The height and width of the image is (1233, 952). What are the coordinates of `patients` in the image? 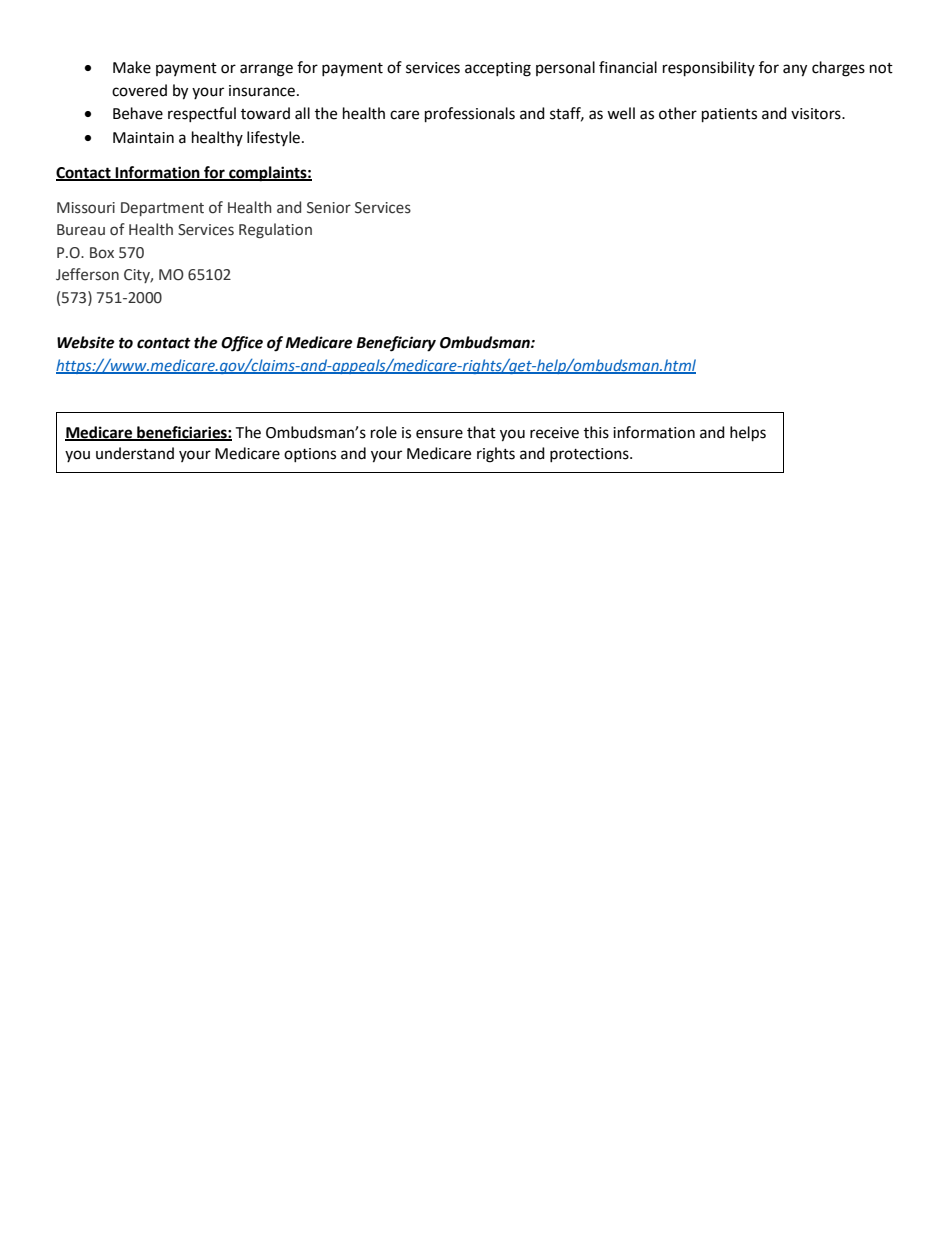 It's located at (729, 115).
